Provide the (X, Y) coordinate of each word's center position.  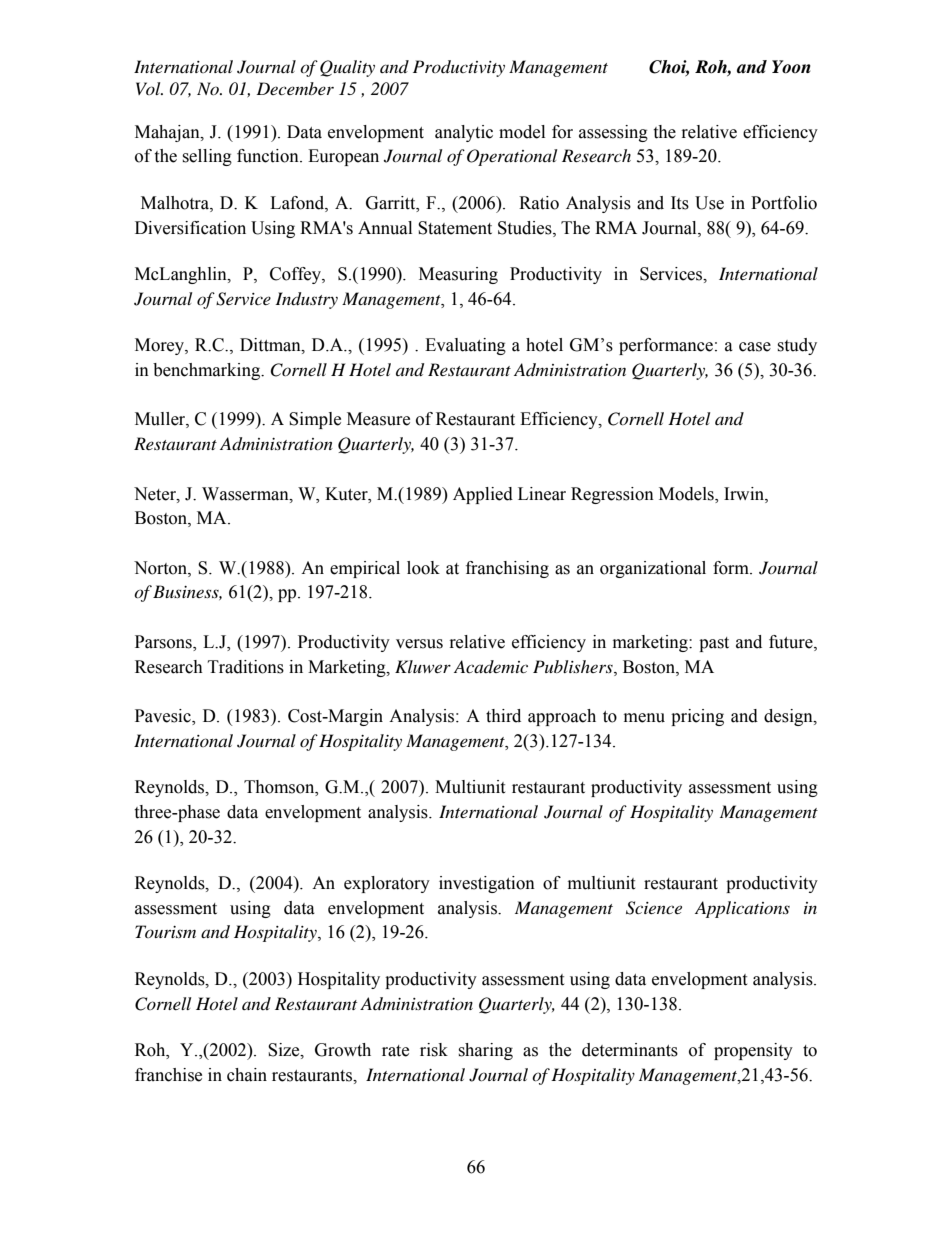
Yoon (791, 67)
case (755, 347)
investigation (487, 884)
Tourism (165, 931)
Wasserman (246, 494)
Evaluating (465, 346)
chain (247, 1075)
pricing (697, 717)
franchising (507, 569)
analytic (464, 133)
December (295, 88)
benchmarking (208, 371)
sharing (485, 1051)
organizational (653, 569)
